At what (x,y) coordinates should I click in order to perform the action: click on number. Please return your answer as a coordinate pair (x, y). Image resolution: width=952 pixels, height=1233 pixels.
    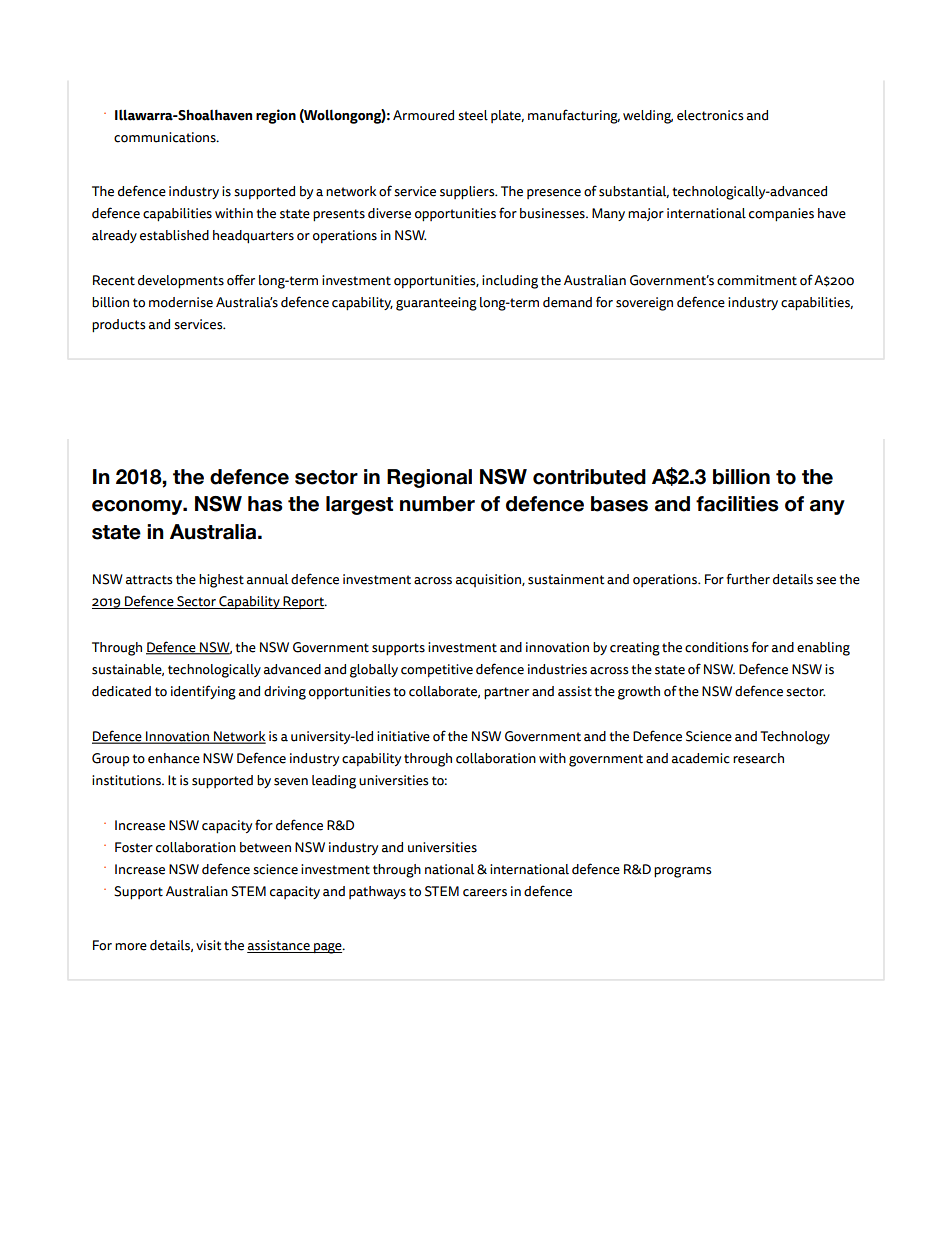
    Looking at the image, I should click on (437, 504).
